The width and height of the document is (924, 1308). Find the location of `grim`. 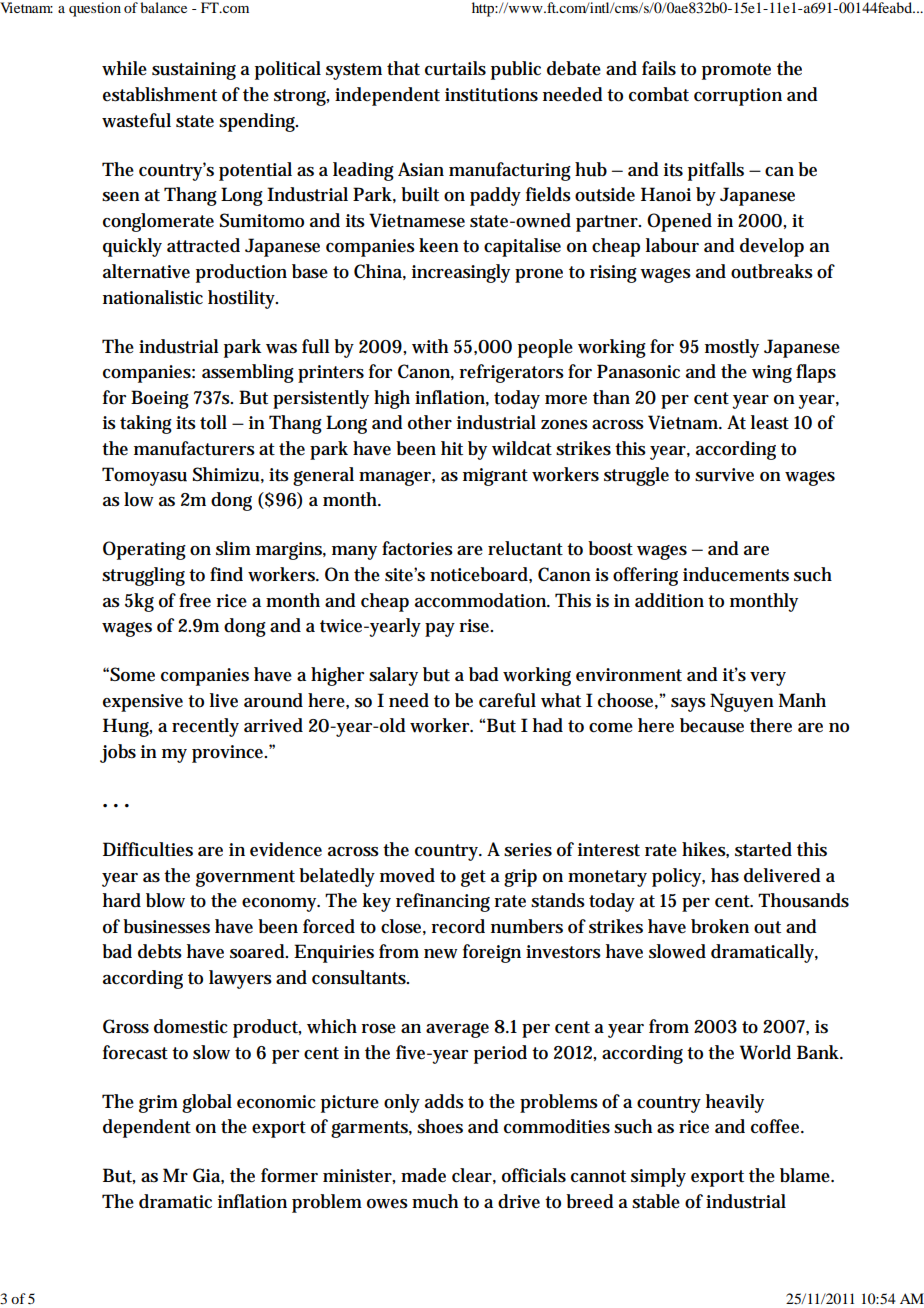

grim is located at coordinates (158, 1104).
